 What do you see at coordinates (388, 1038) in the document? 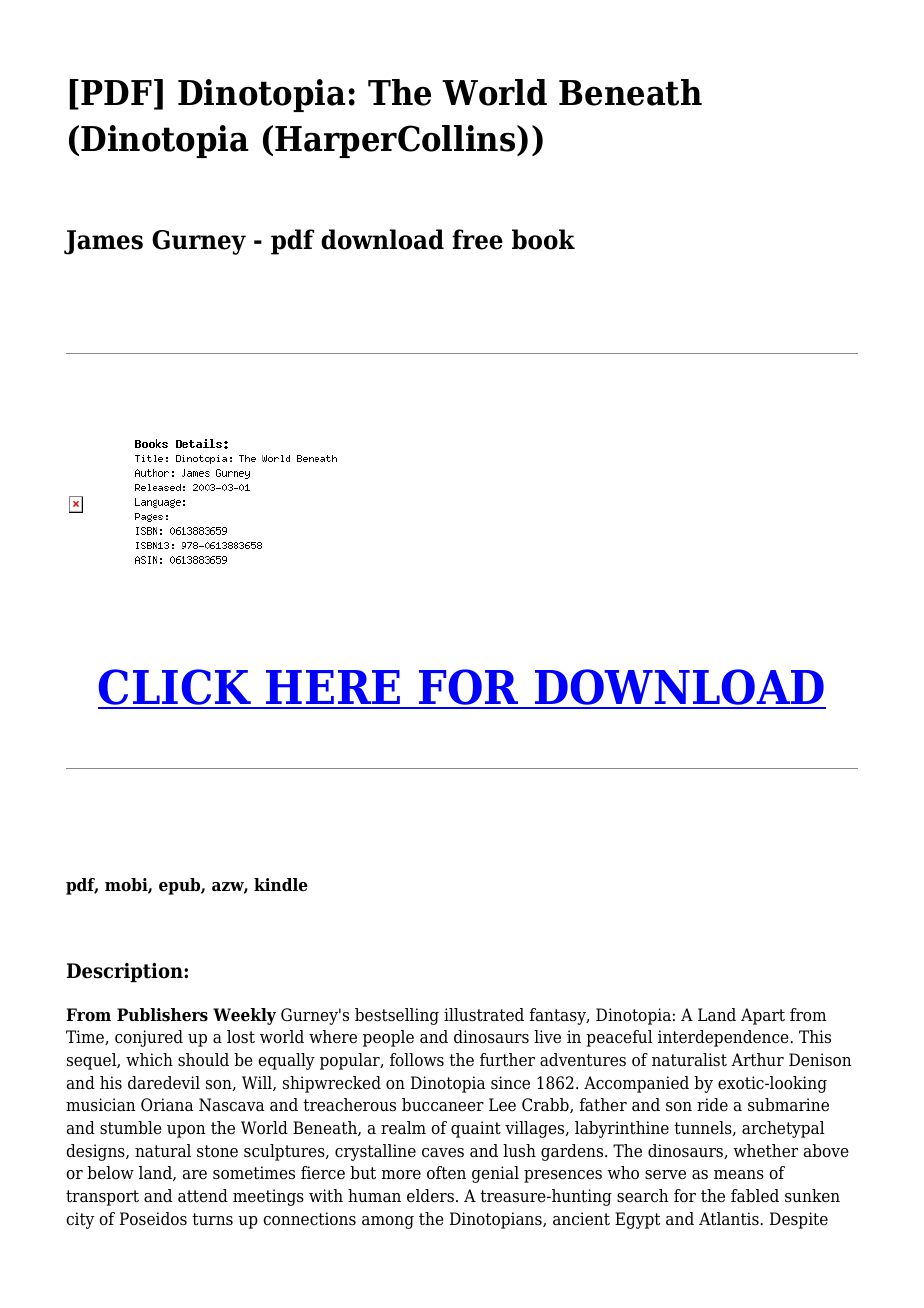
I see `people` at bounding box center [388, 1038].
